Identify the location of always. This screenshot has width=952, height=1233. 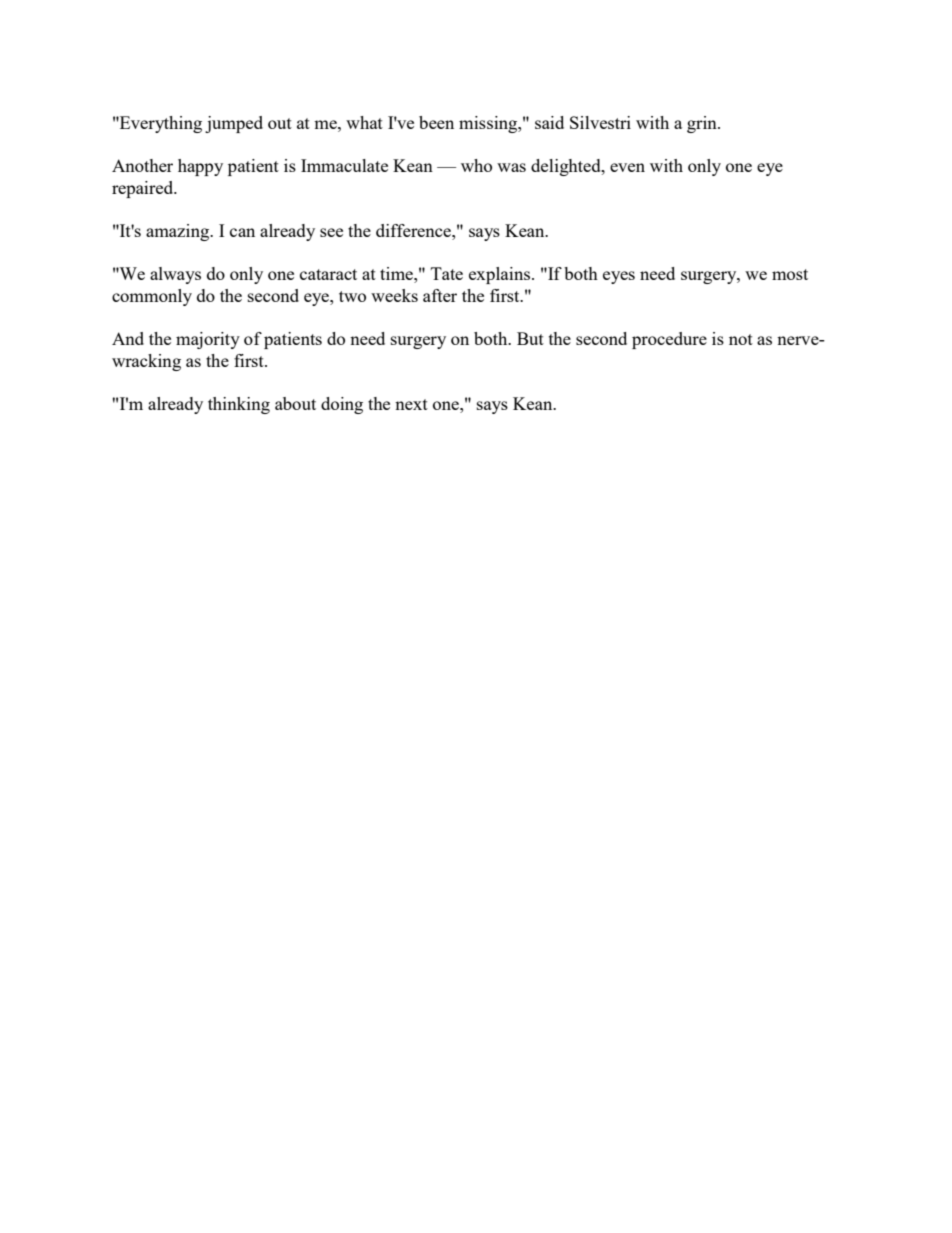
(175, 275).
